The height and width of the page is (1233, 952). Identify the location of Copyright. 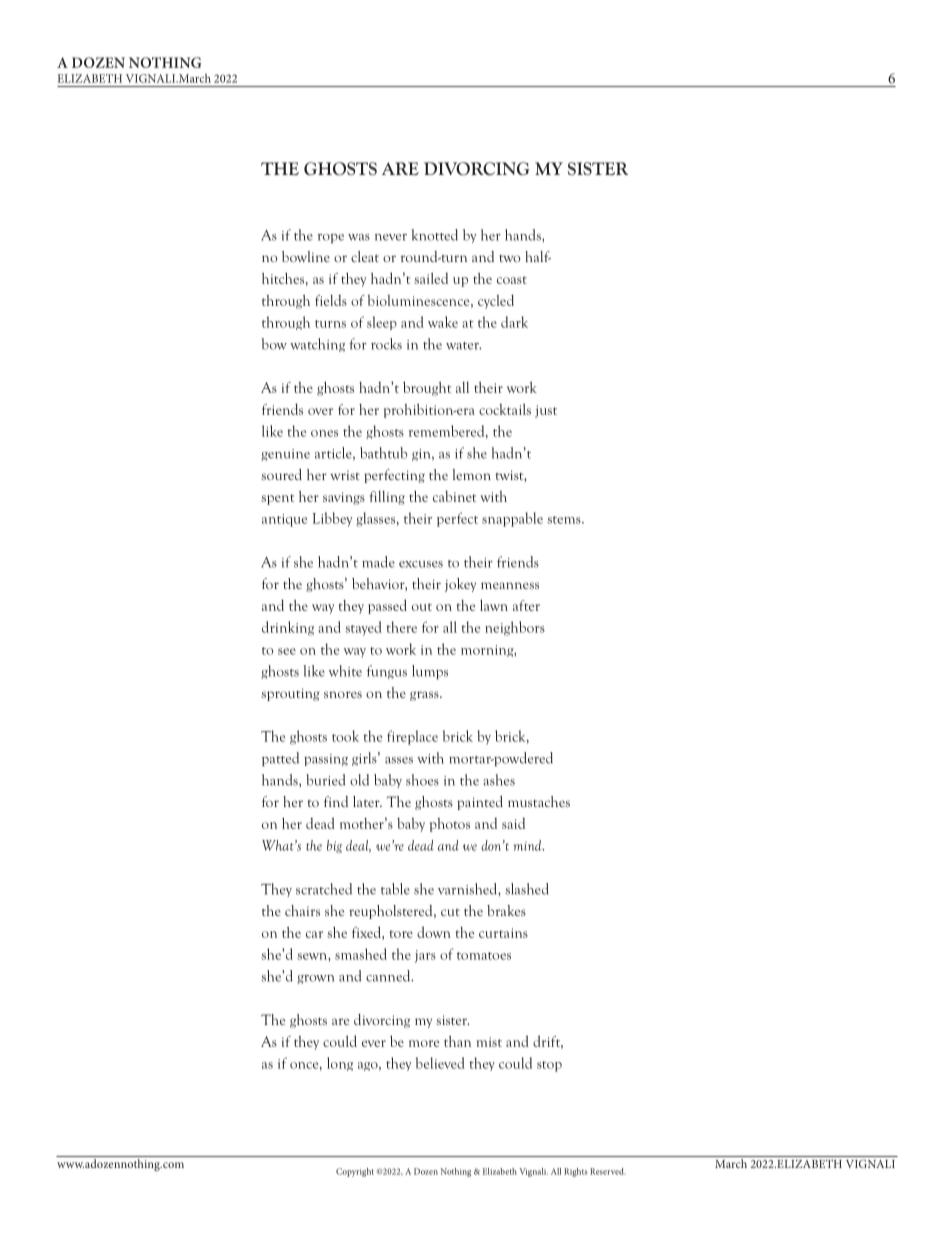
(355, 1172).
